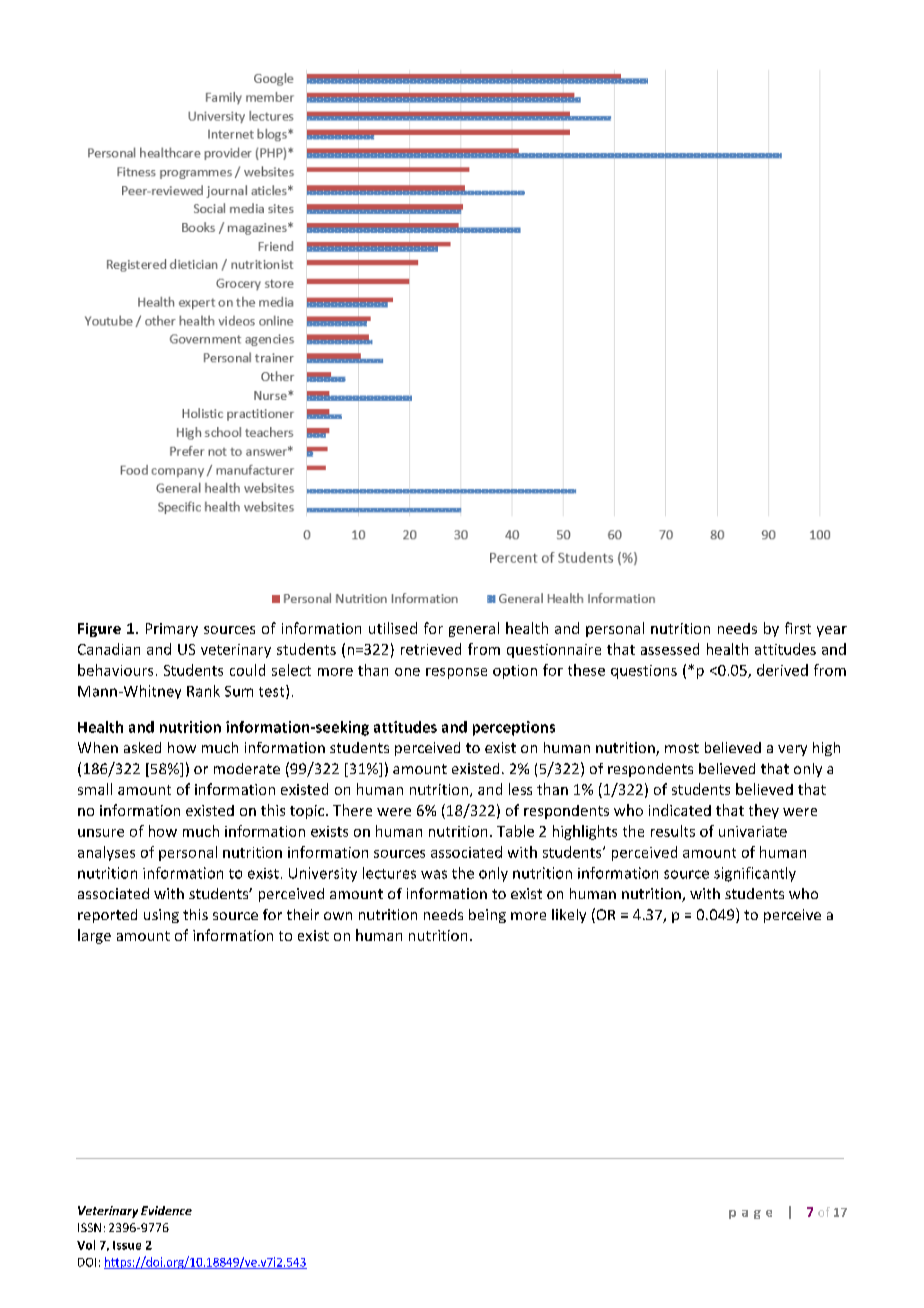 The image size is (924, 1308). I want to click on asked, so click(142, 747).
